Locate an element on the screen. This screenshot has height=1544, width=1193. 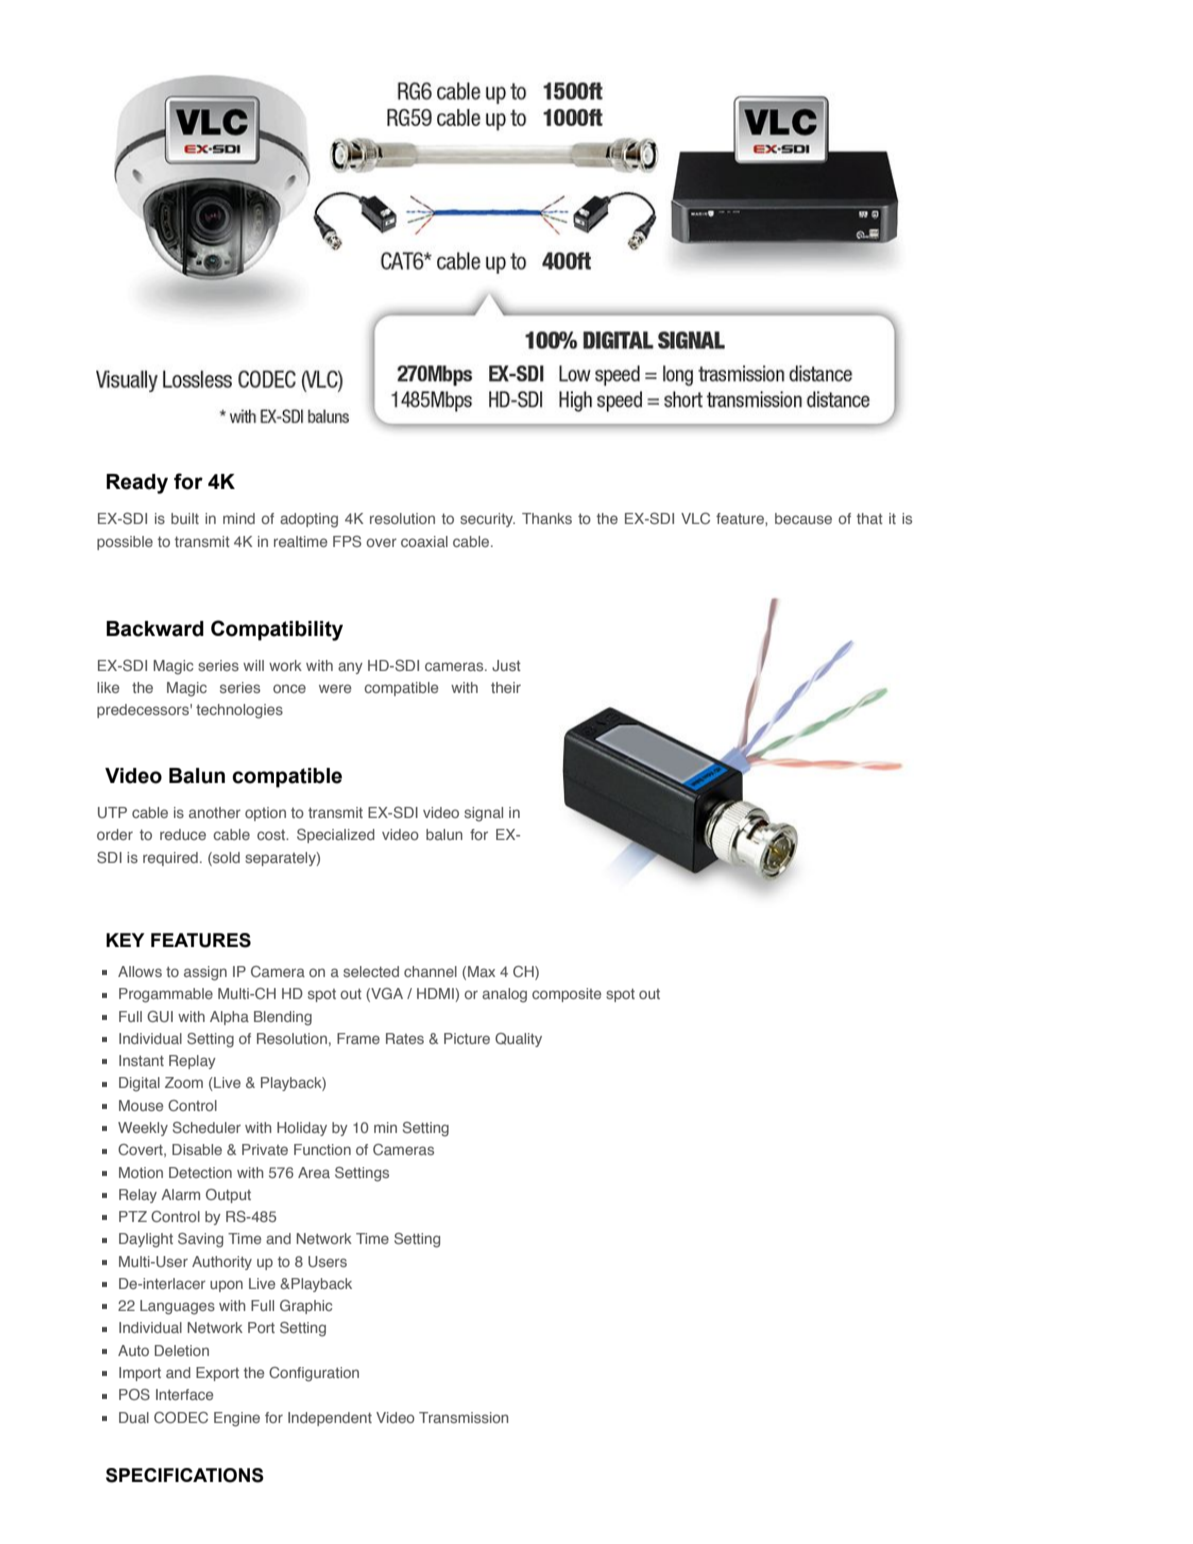
Scheduler is located at coordinates (207, 1127).
